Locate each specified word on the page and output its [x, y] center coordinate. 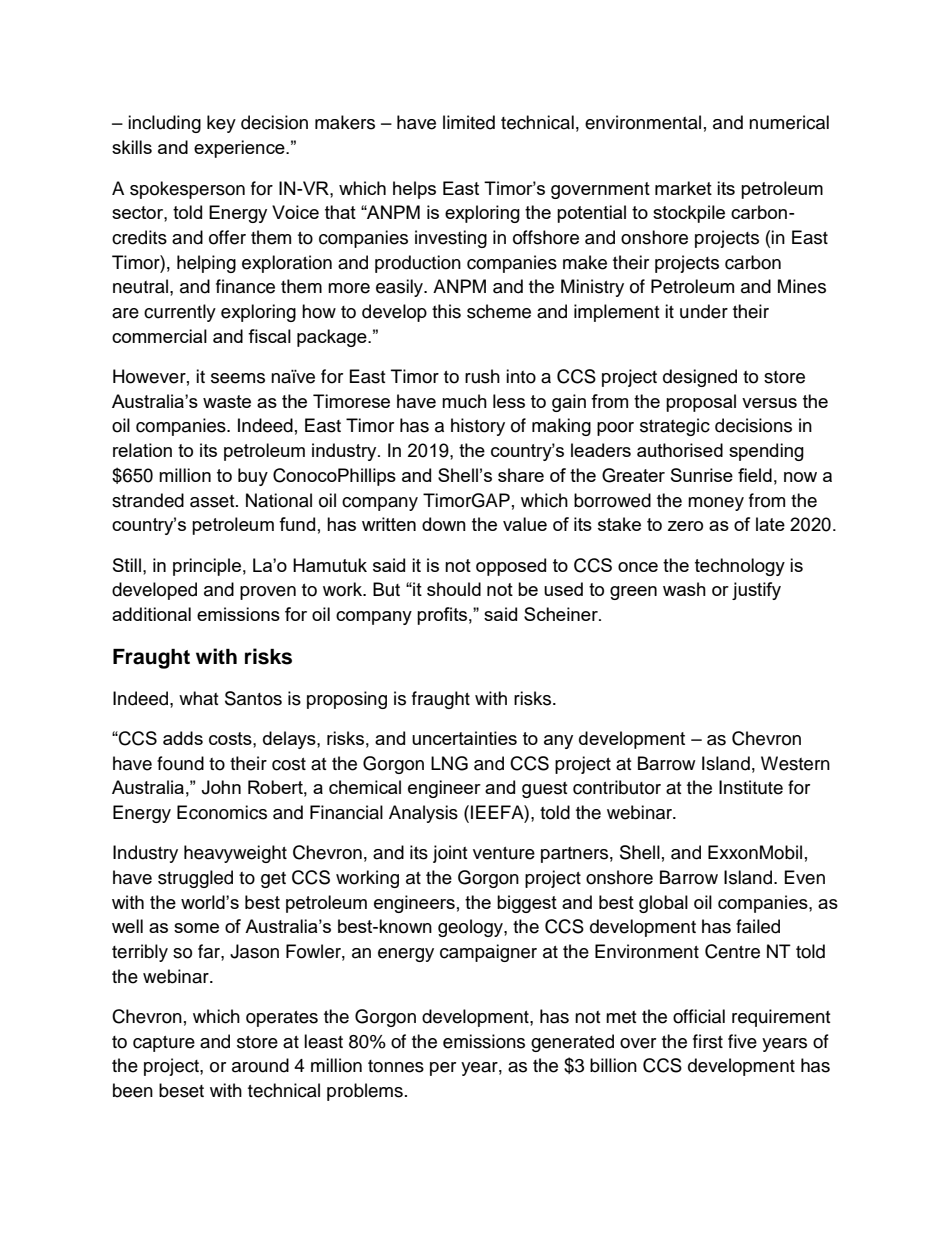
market [683, 188]
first [708, 1041]
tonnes [396, 1066]
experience [240, 149]
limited [469, 122]
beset [181, 1090]
